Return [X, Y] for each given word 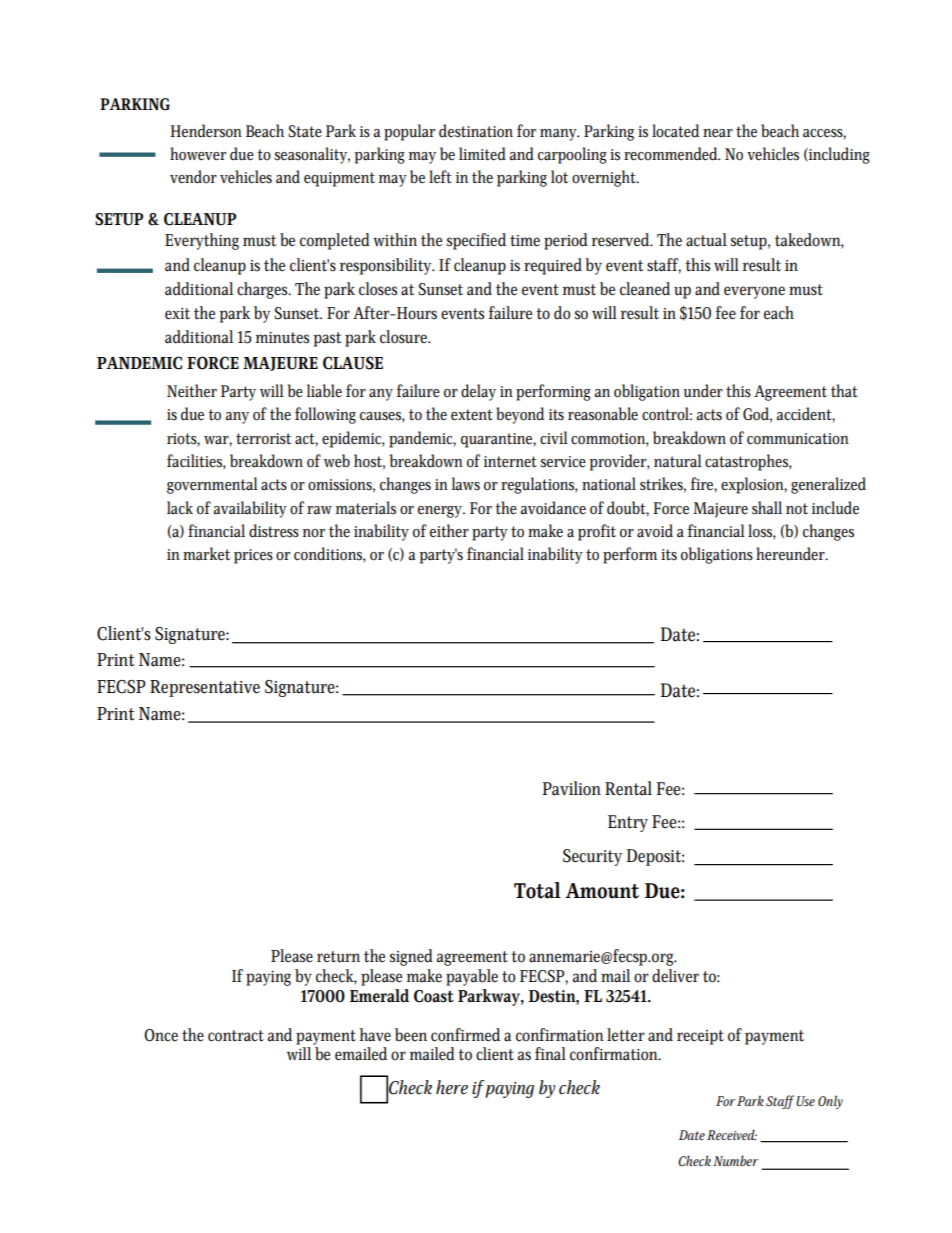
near [718, 133]
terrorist [263, 439]
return [338, 957]
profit [597, 532]
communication [798, 439]
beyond [520, 415]
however [198, 154]
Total [537, 890]
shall [767, 508]
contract [236, 1036]
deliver [675, 976]
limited [482, 154]
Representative [205, 688]
